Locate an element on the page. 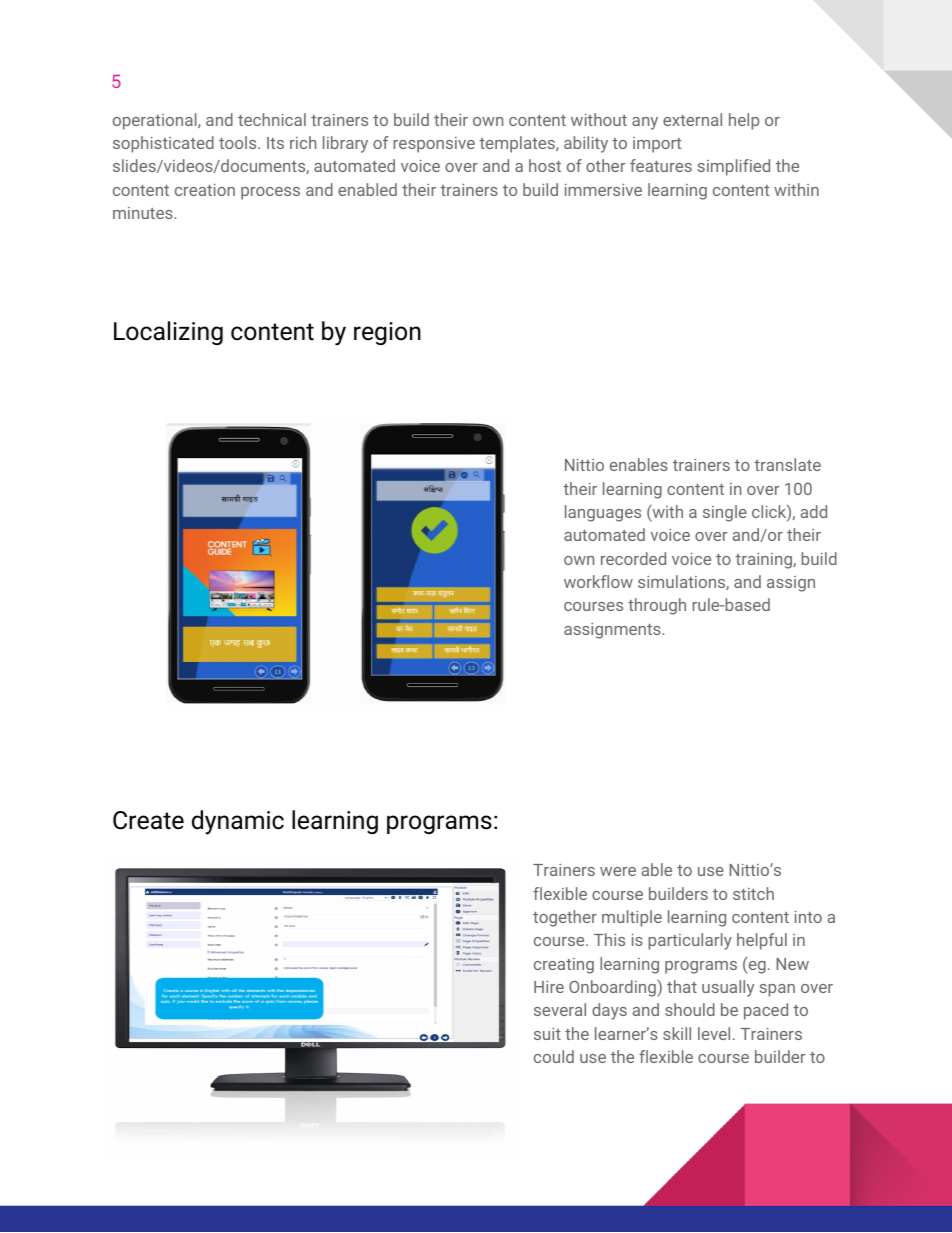 The width and height of the image is (952, 1233). through is located at coordinates (657, 606).
